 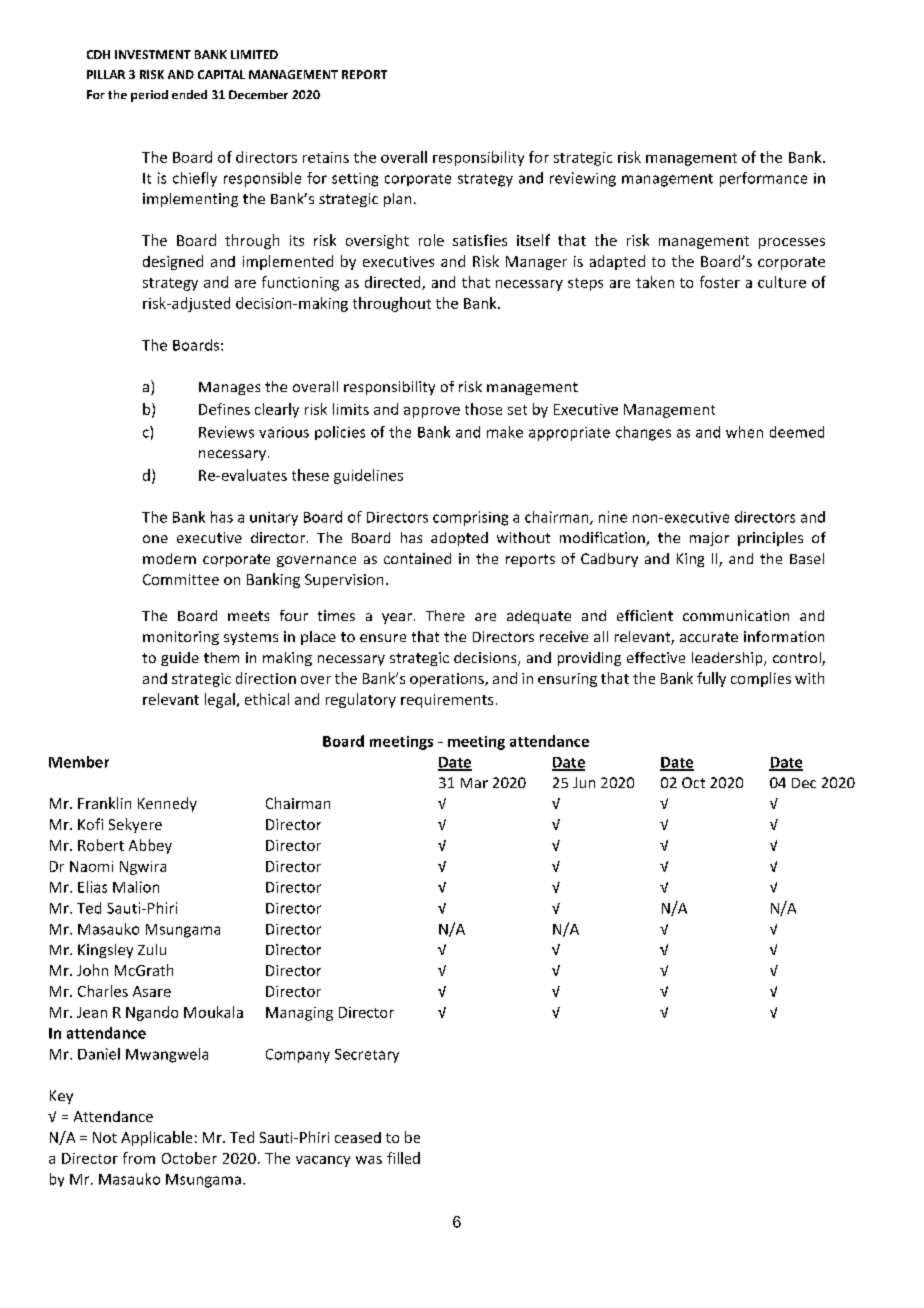 What do you see at coordinates (326, 157) in the image?
I see `retains` at bounding box center [326, 157].
